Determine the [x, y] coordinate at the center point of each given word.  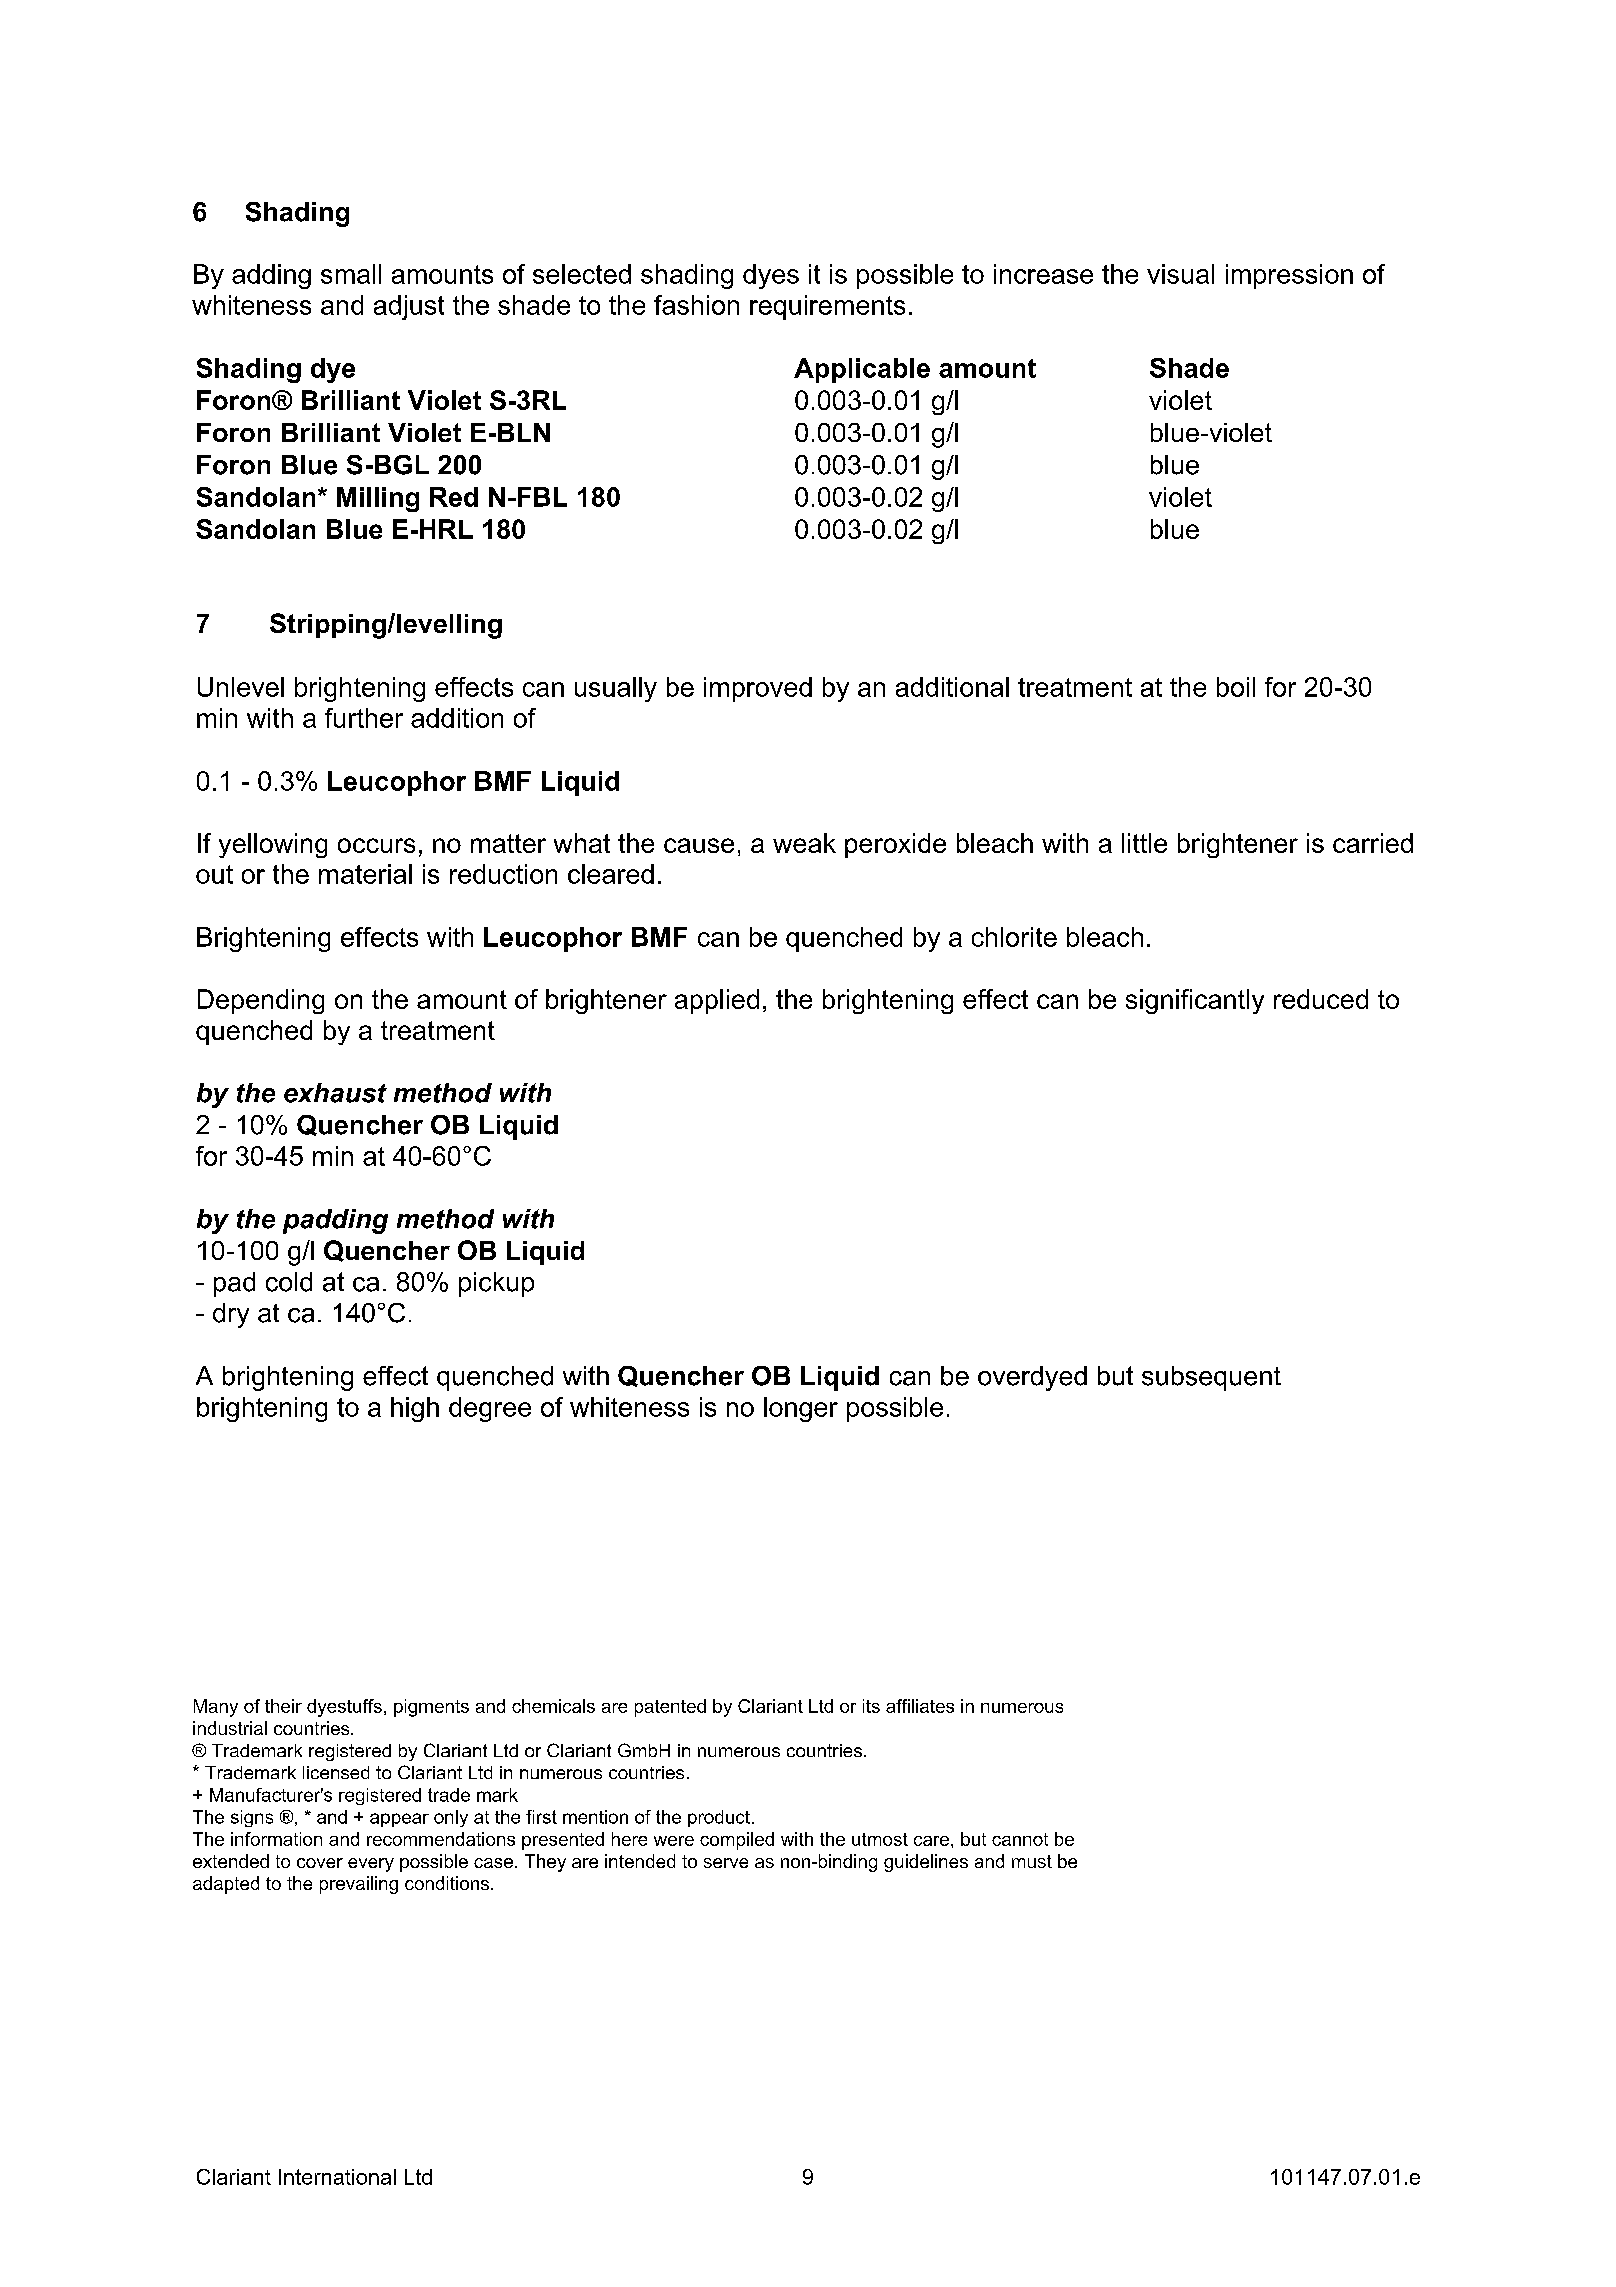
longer [801, 1409]
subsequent [1211, 1378]
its [871, 1706]
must [1032, 1861]
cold [289, 1282]
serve [726, 1863]
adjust [409, 307]
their [283, 1706]
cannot [1020, 1839]
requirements [827, 307]
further [364, 718]
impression [1289, 276]
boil [1236, 687]
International [337, 2177]
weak [804, 843]
